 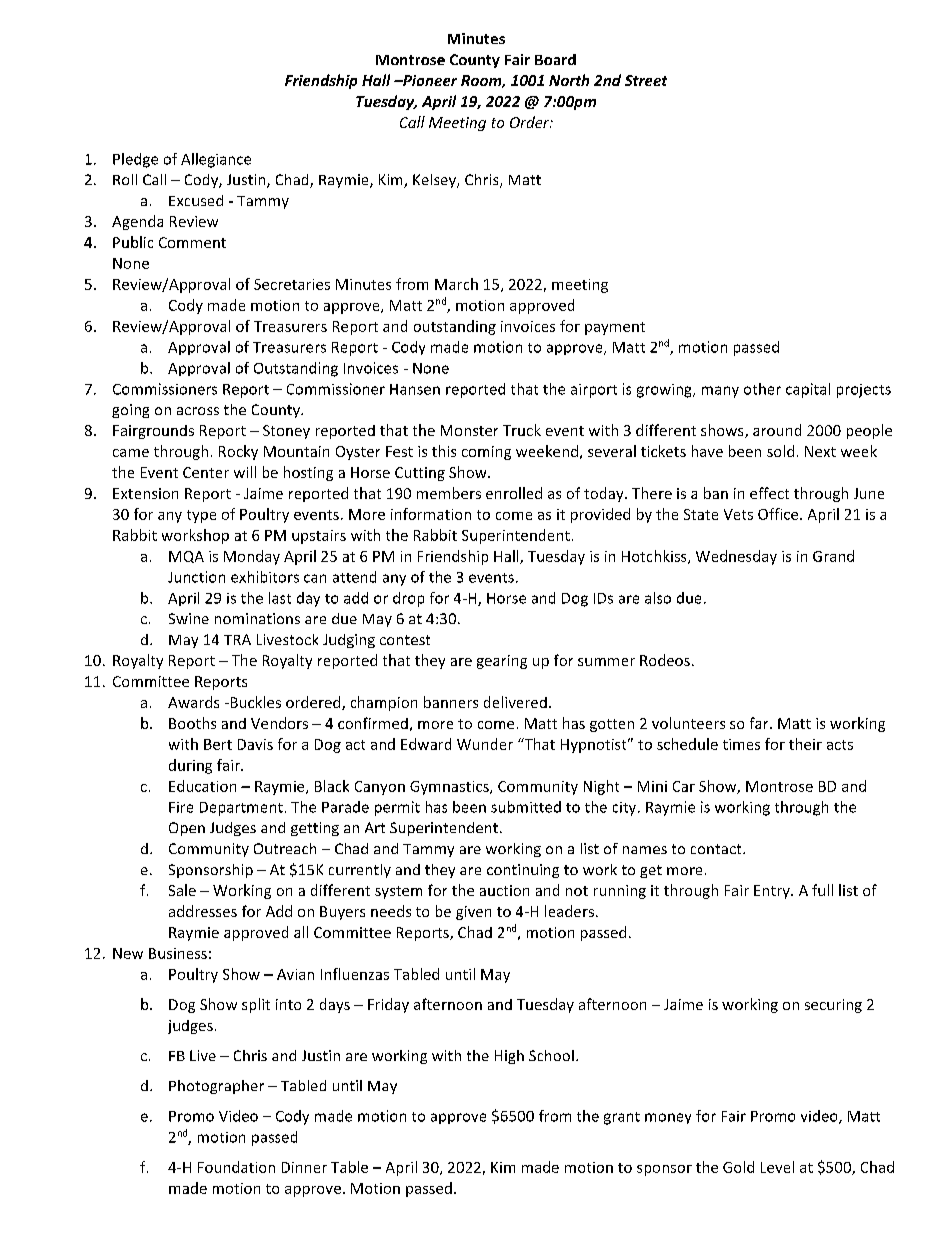 I want to click on High, so click(x=509, y=1057).
